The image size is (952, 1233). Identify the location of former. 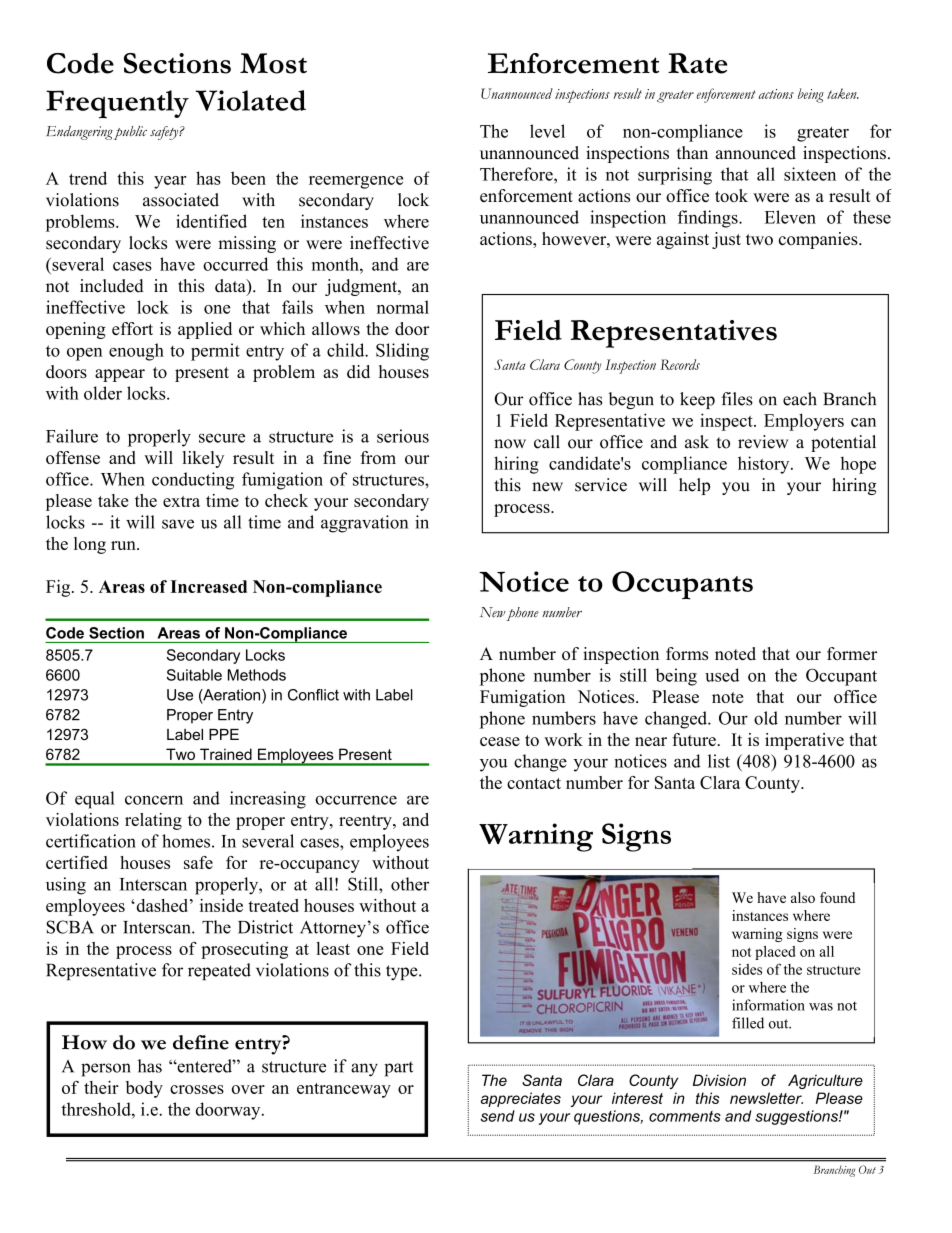
(852, 653).
